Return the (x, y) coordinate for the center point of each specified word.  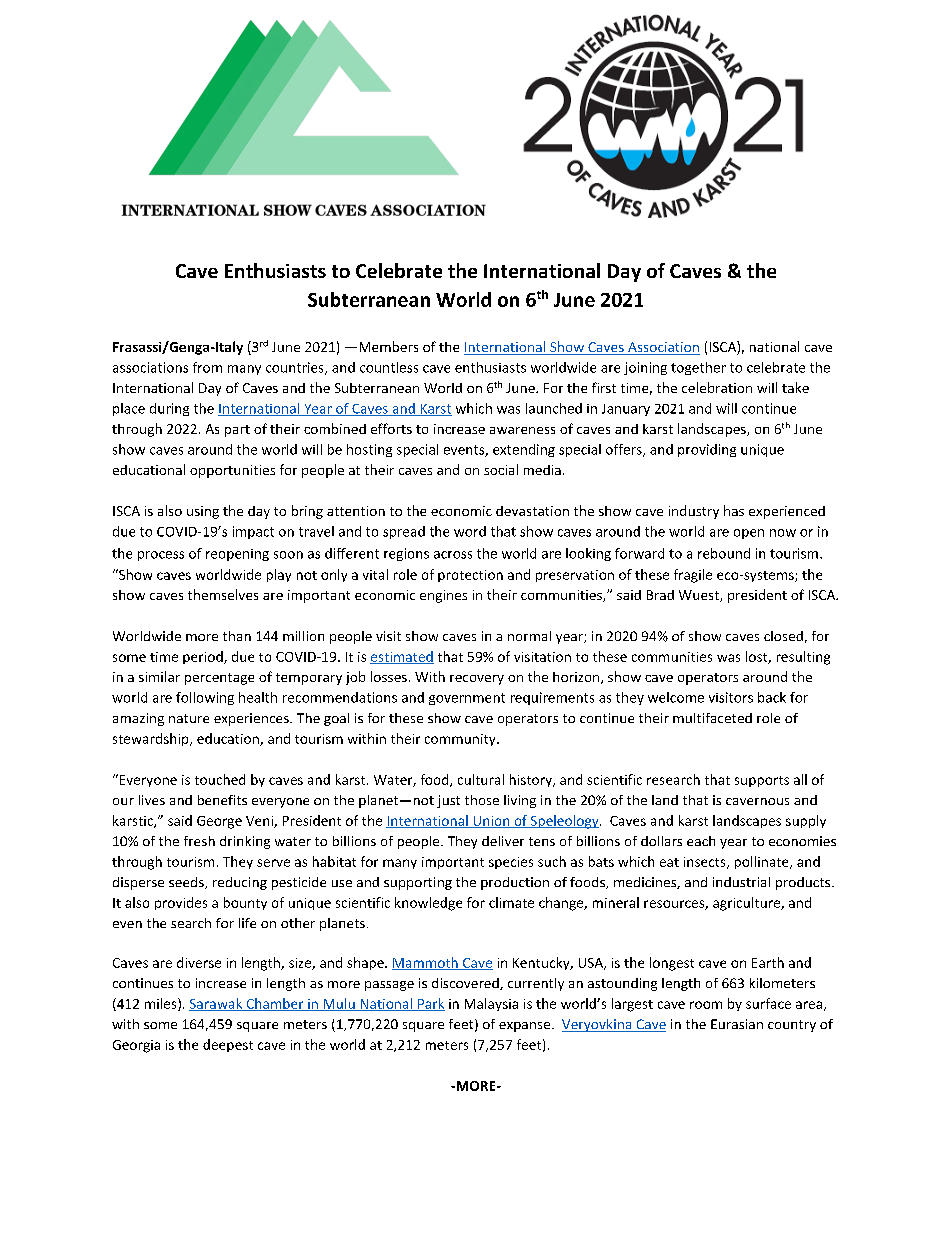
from (207, 367)
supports (762, 781)
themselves (223, 594)
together (698, 368)
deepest (228, 1045)
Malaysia (491, 1004)
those (482, 800)
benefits (222, 800)
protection (470, 576)
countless (389, 367)
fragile (693, 576)
